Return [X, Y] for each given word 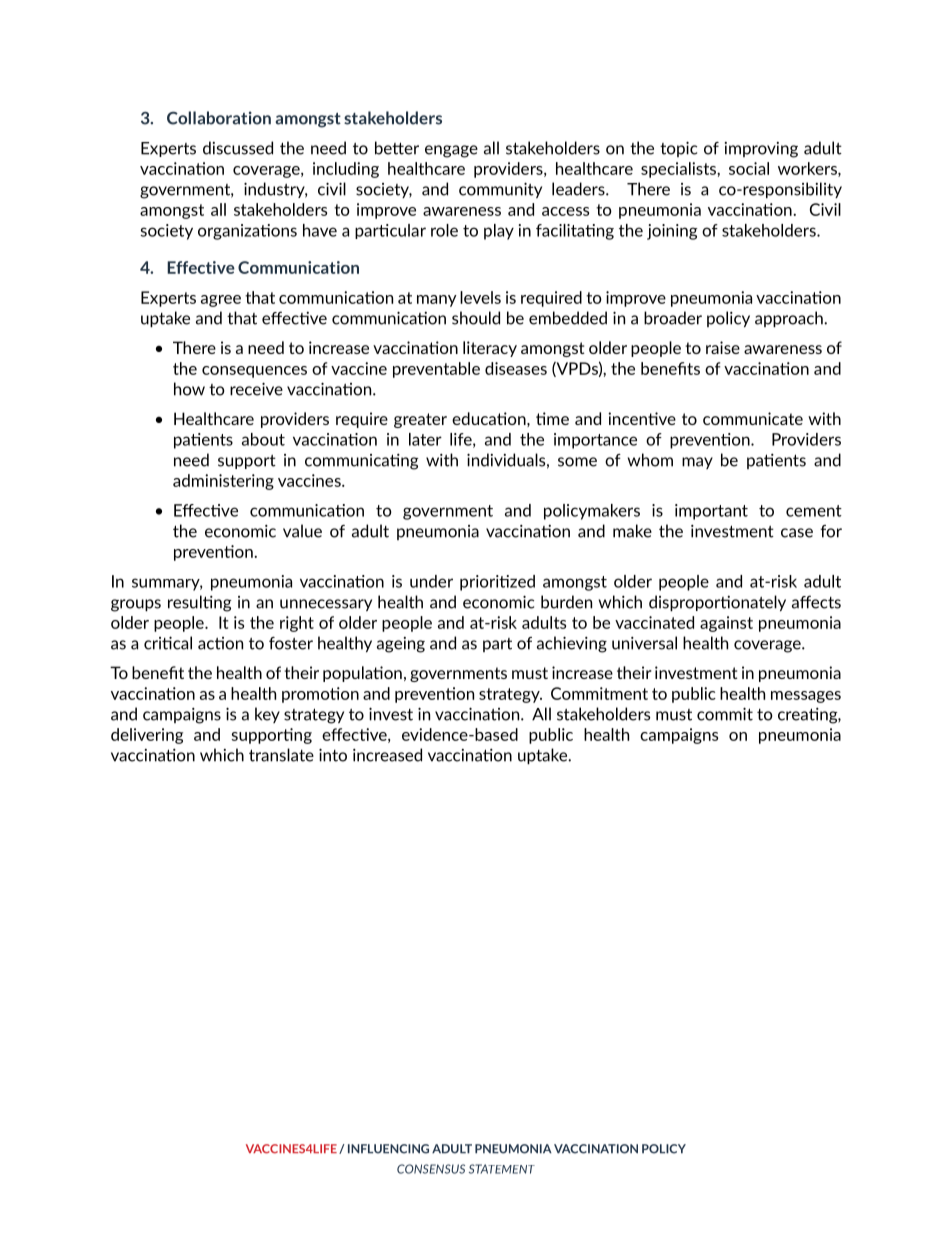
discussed [238, 148]
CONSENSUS [431, 1169]
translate [281, 755]
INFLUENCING [388, 1149]
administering [223, 482]
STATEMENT [502, 1169]
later [425, 439]
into [333, 755]
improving [761, 150]
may [697, 463]
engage [451, 151]
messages [806, 697]
